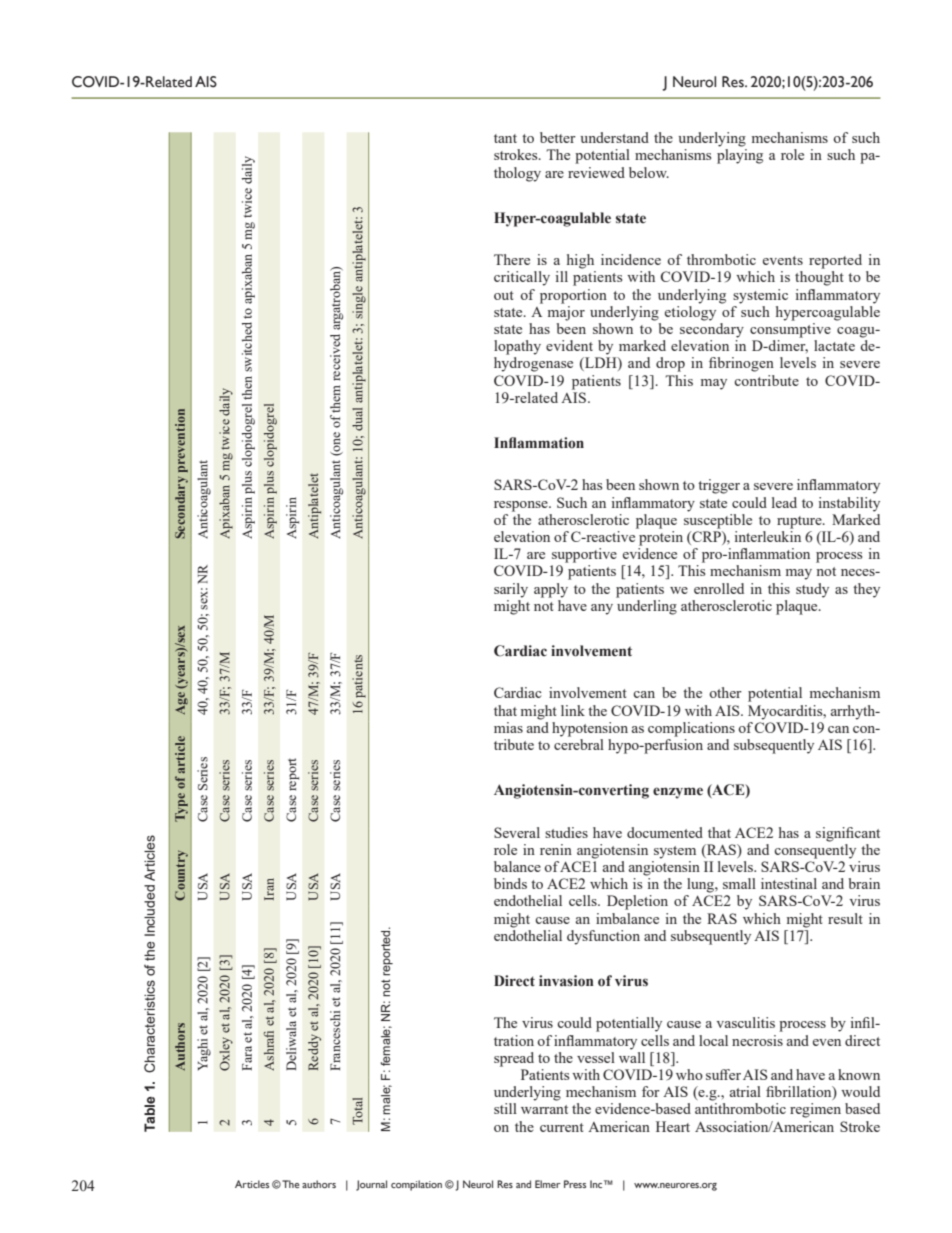 The height and width of the image is (1233, 952). I want to click on binds, so click(510, 883).
